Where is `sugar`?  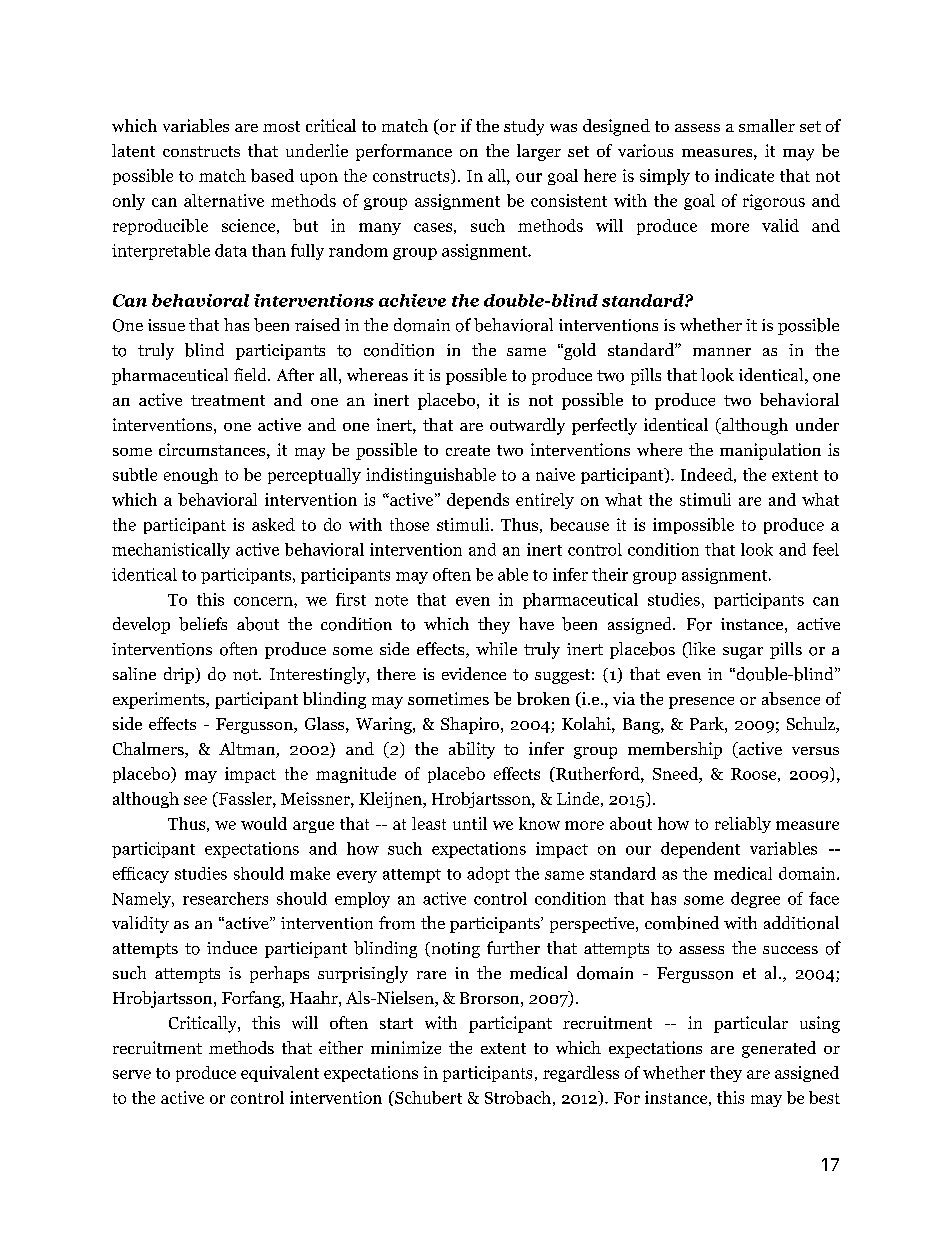
sugar is located at coordinates (743, 653).
